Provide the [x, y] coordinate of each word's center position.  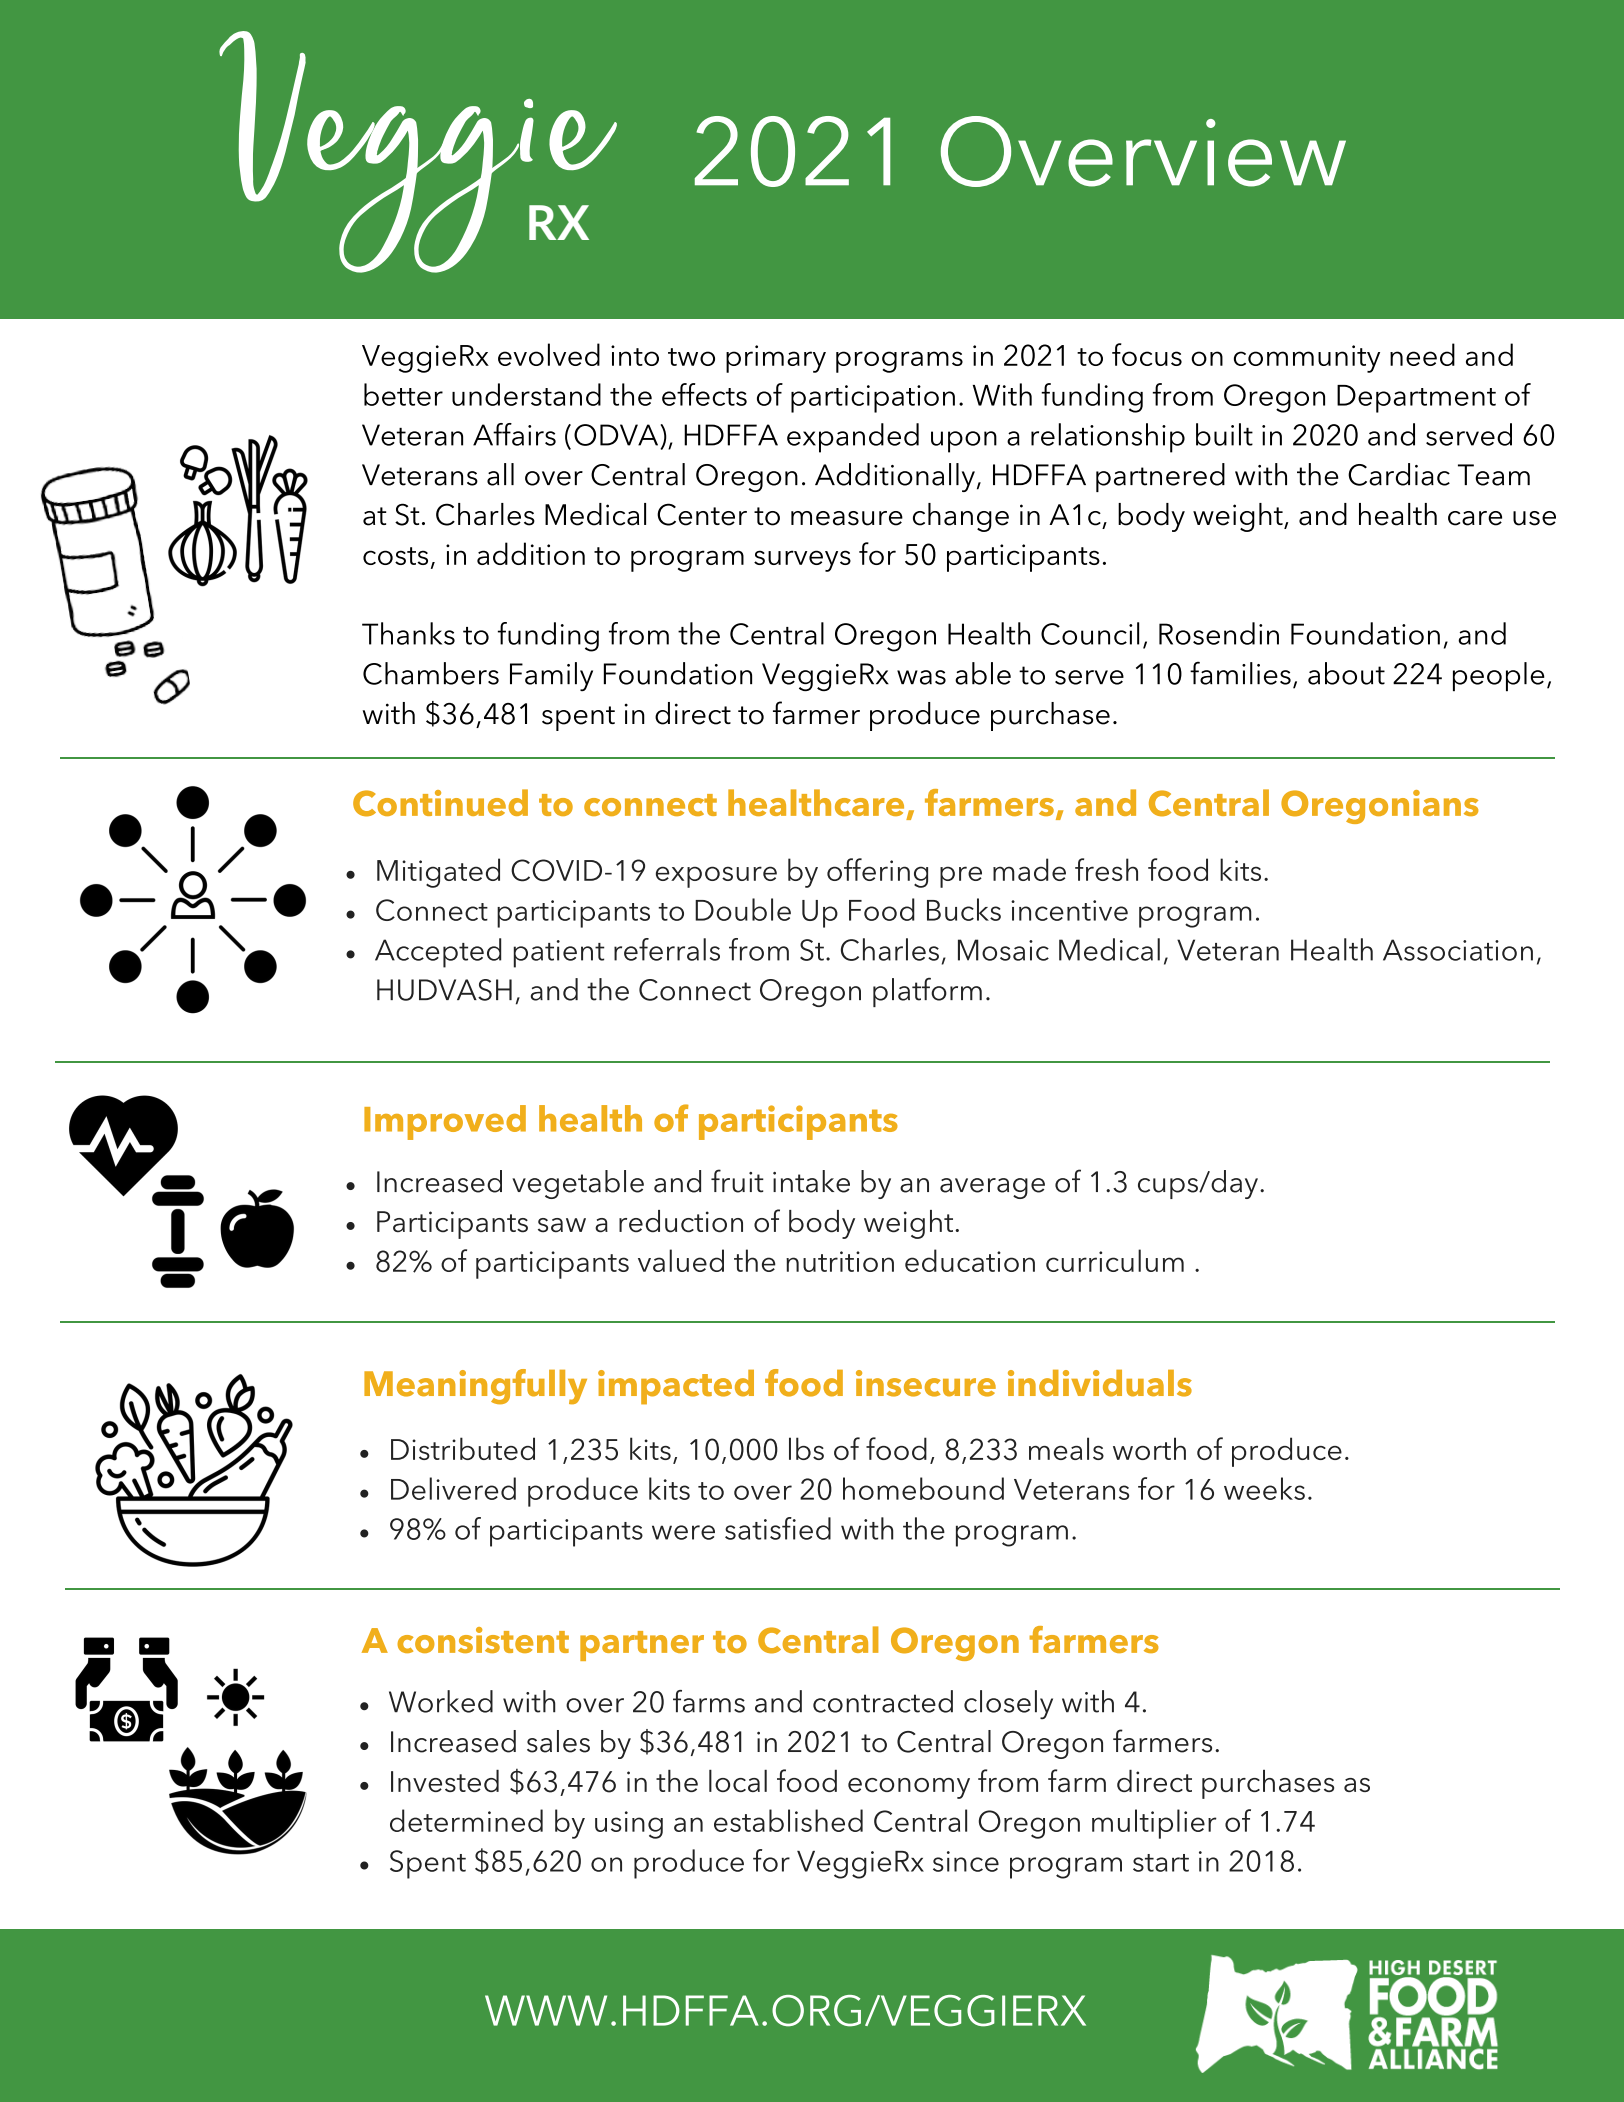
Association [1458, 950]
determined [466, 1820]
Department [1416, 399]
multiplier [1154, 1824]
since [966, 1861]
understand [526, 394]
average [992, 1188]
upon [964, 442]
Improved [445, 1122]
